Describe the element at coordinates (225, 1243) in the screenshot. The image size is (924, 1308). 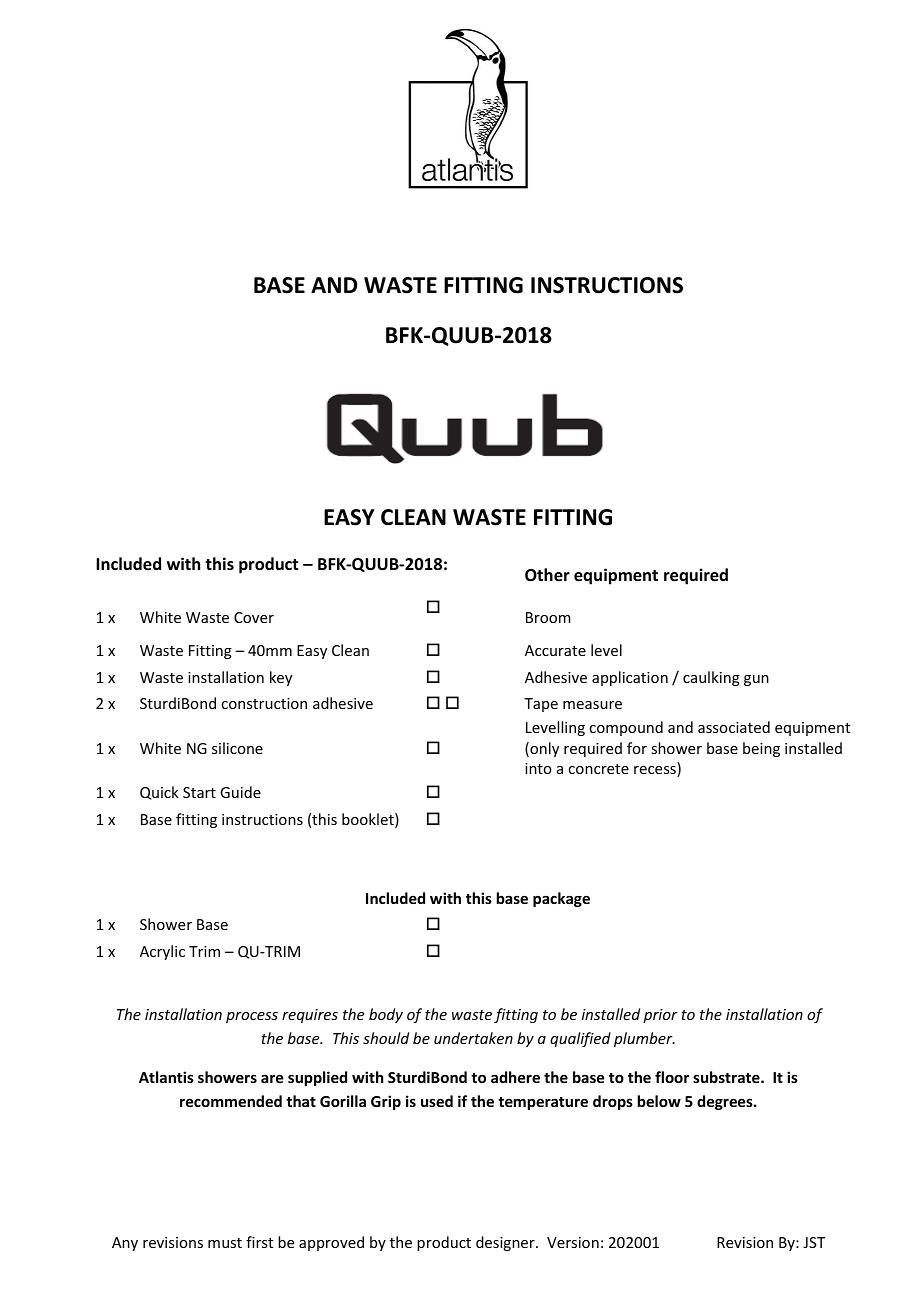
I see `must` at that location.
